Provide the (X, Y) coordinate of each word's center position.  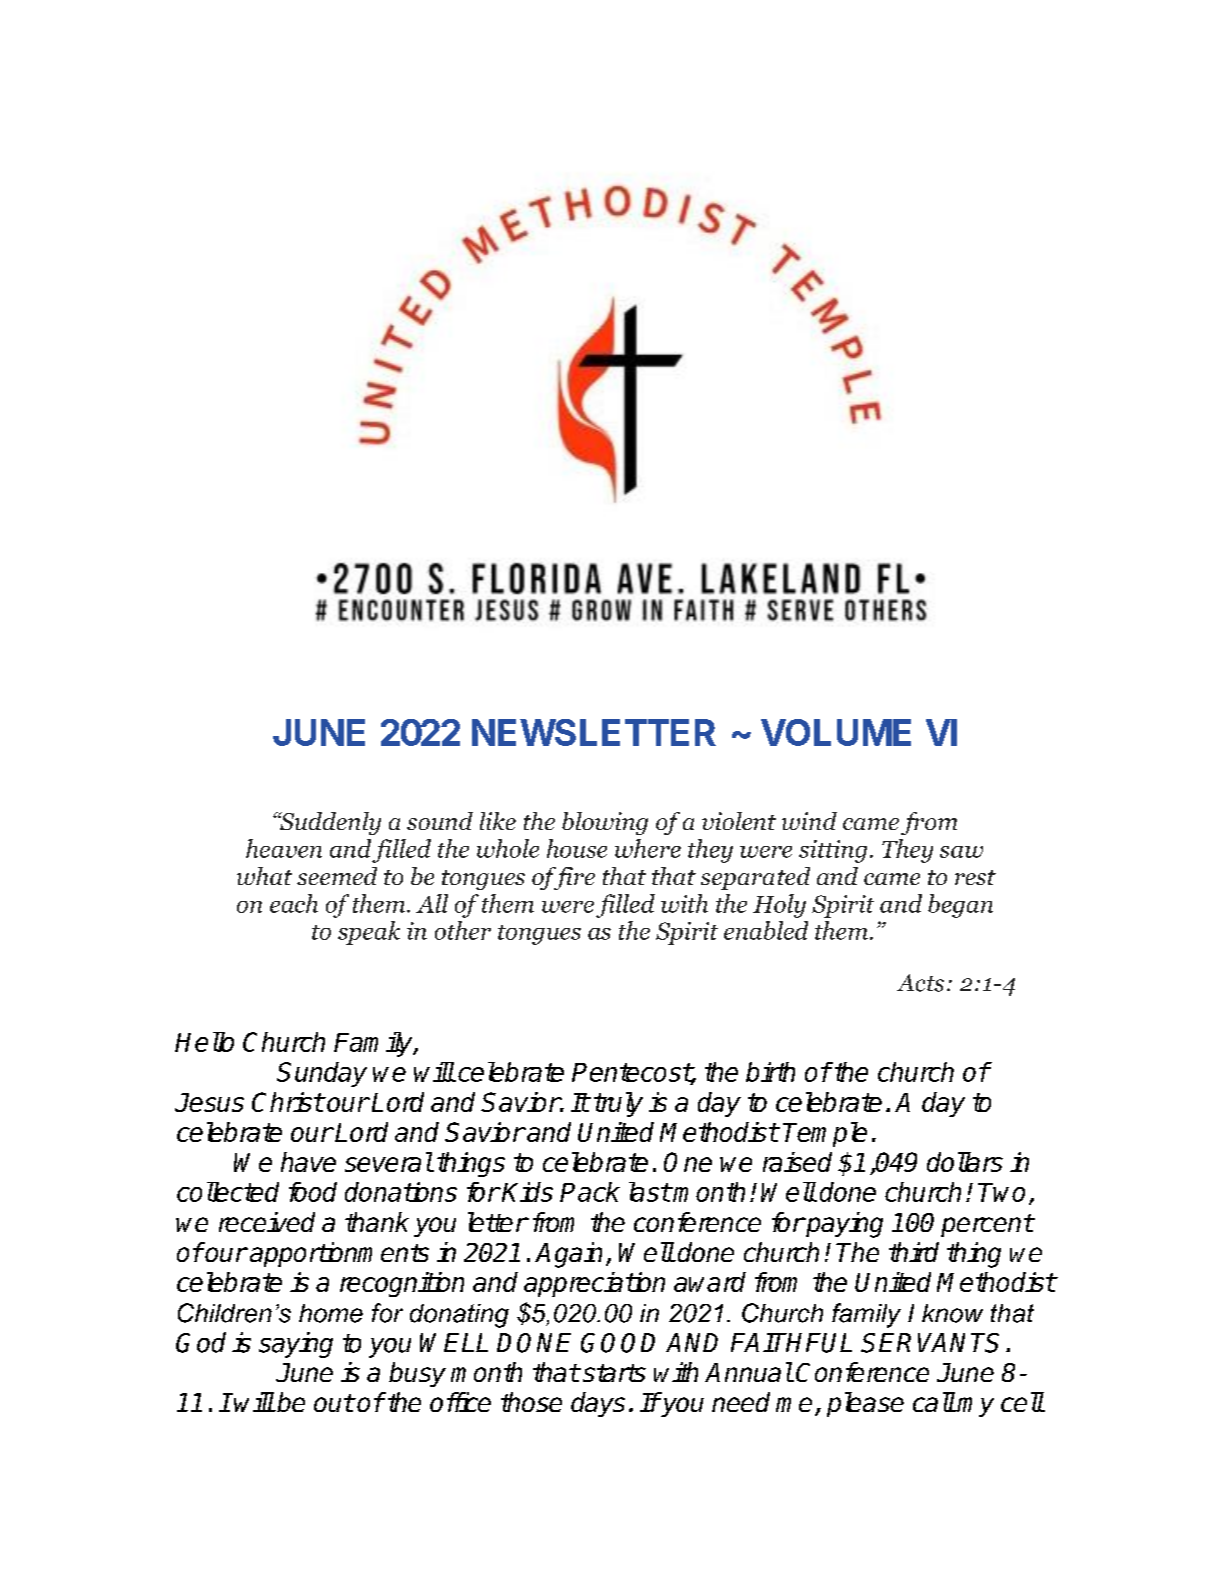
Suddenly (329, 823)
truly (618, 1104)
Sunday (322, 1074)
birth (770, 1072)
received (267, 1222)
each (294, 903)
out (334, 1403)
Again (568, 1255)
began (960, 906)
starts (614, 1373)
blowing (605, 823)
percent (987, 1225)
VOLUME (836, 732)
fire (573, 878)
